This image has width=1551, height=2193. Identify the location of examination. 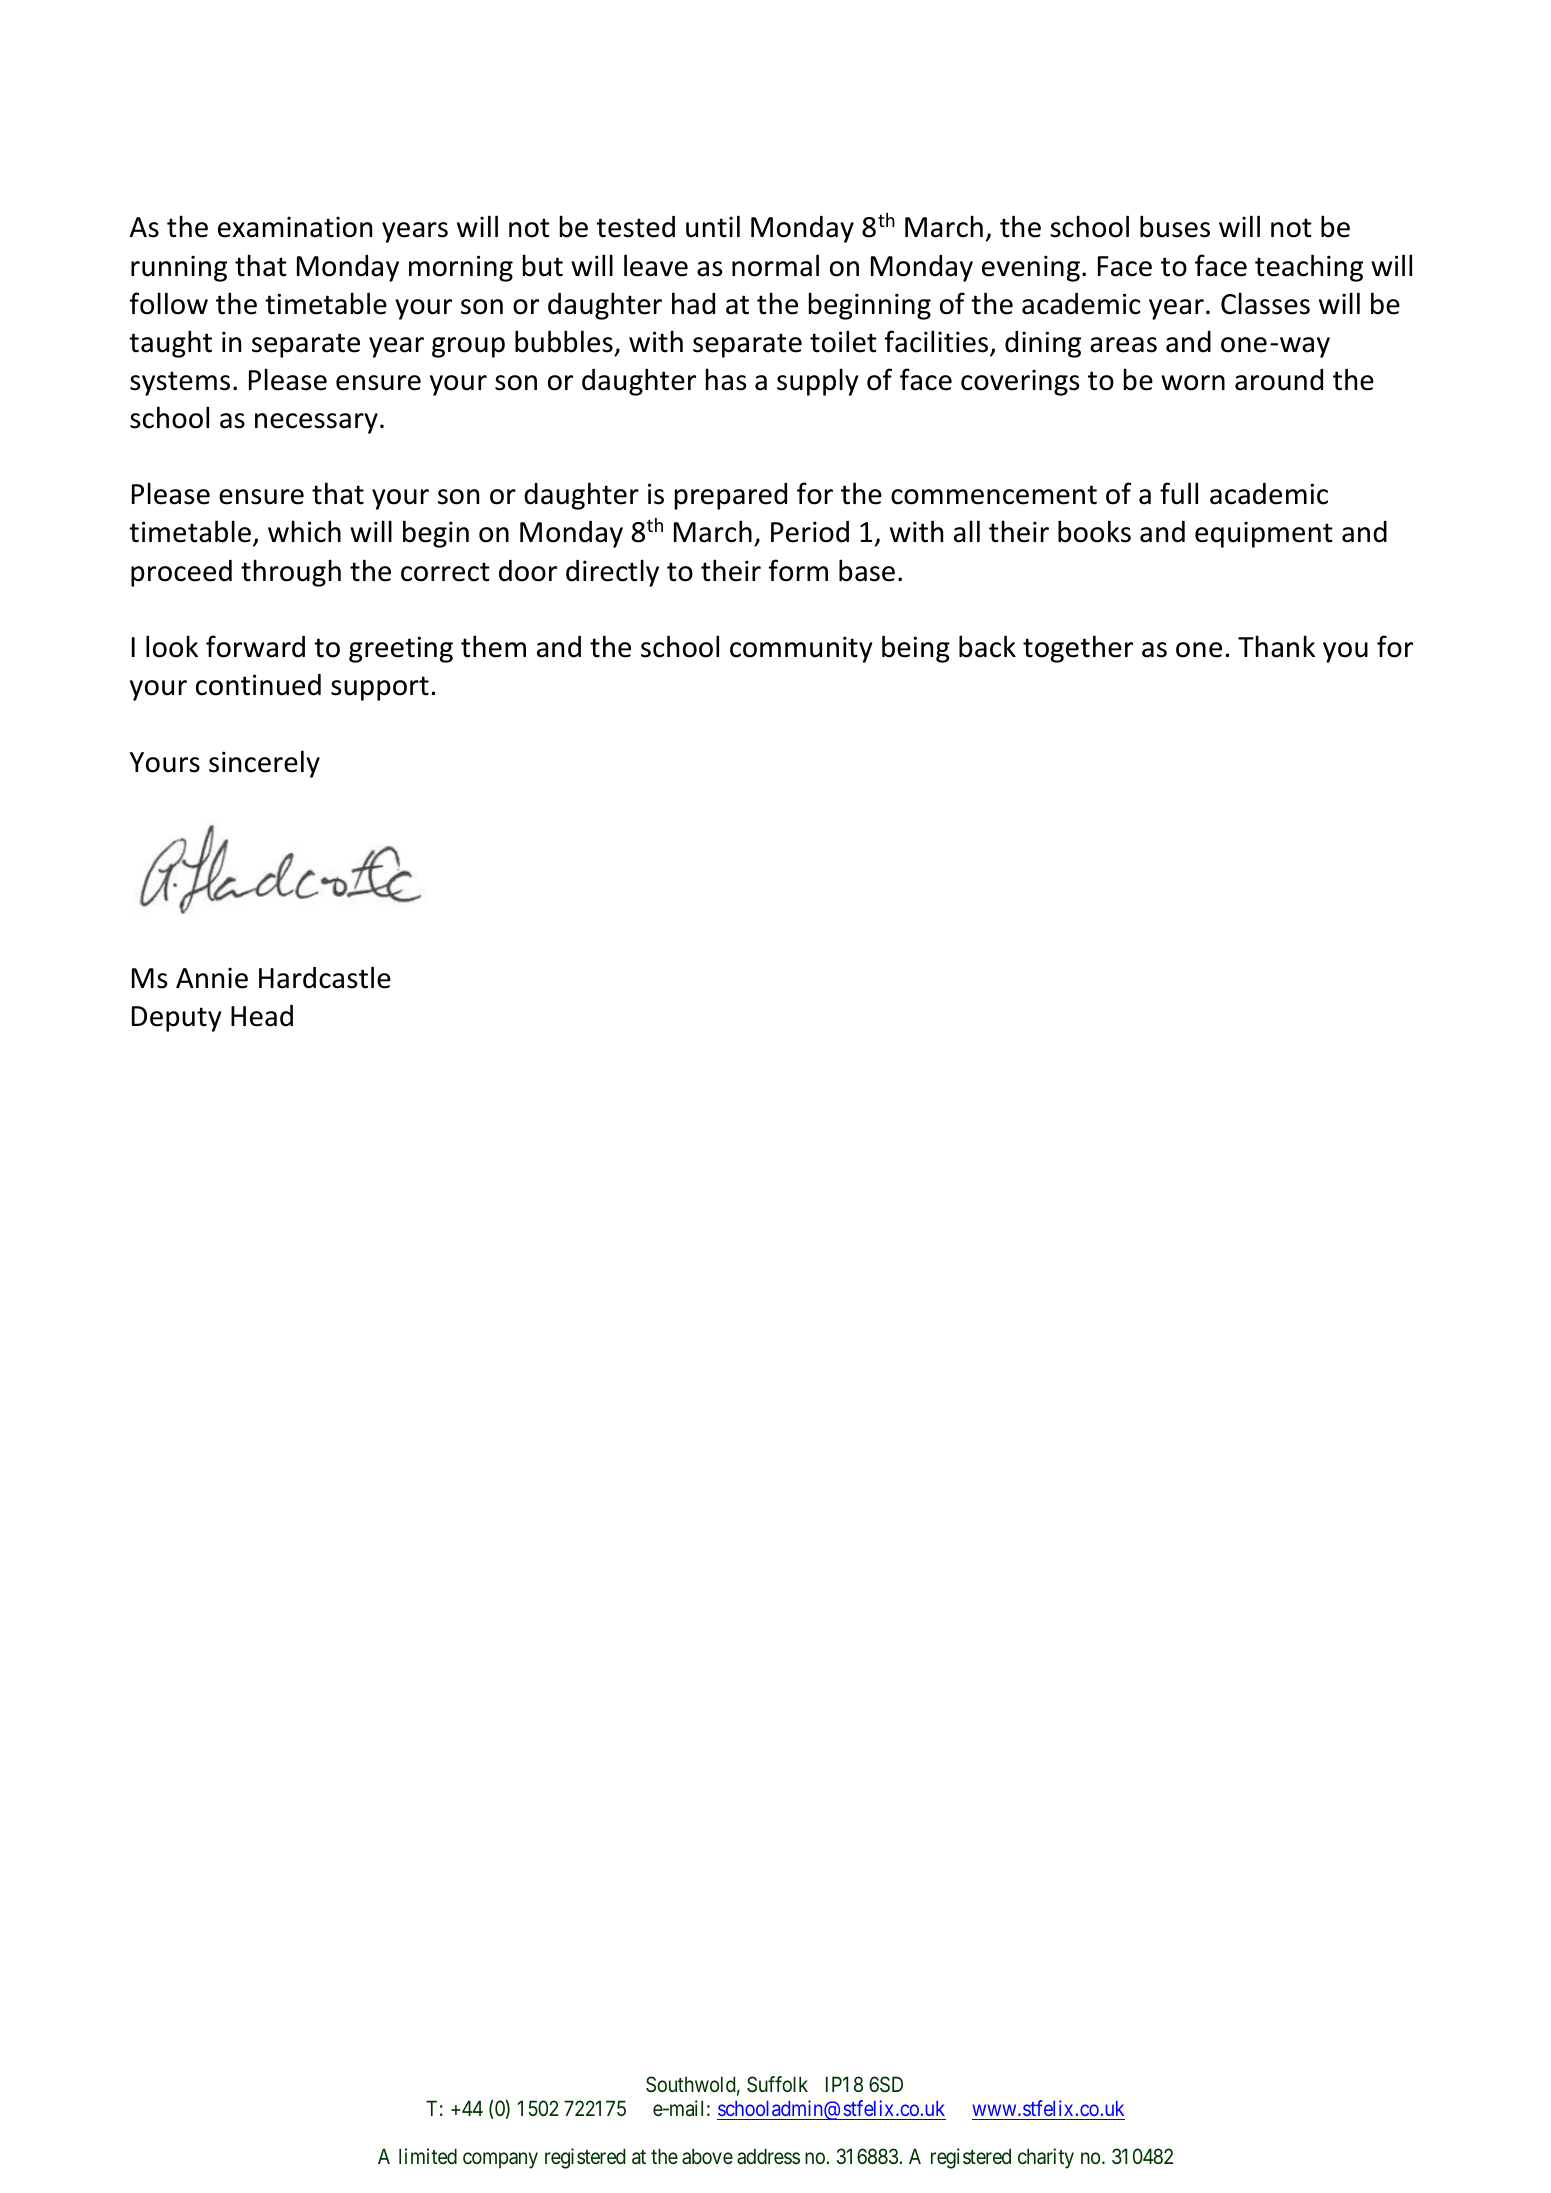
(295, 227).
